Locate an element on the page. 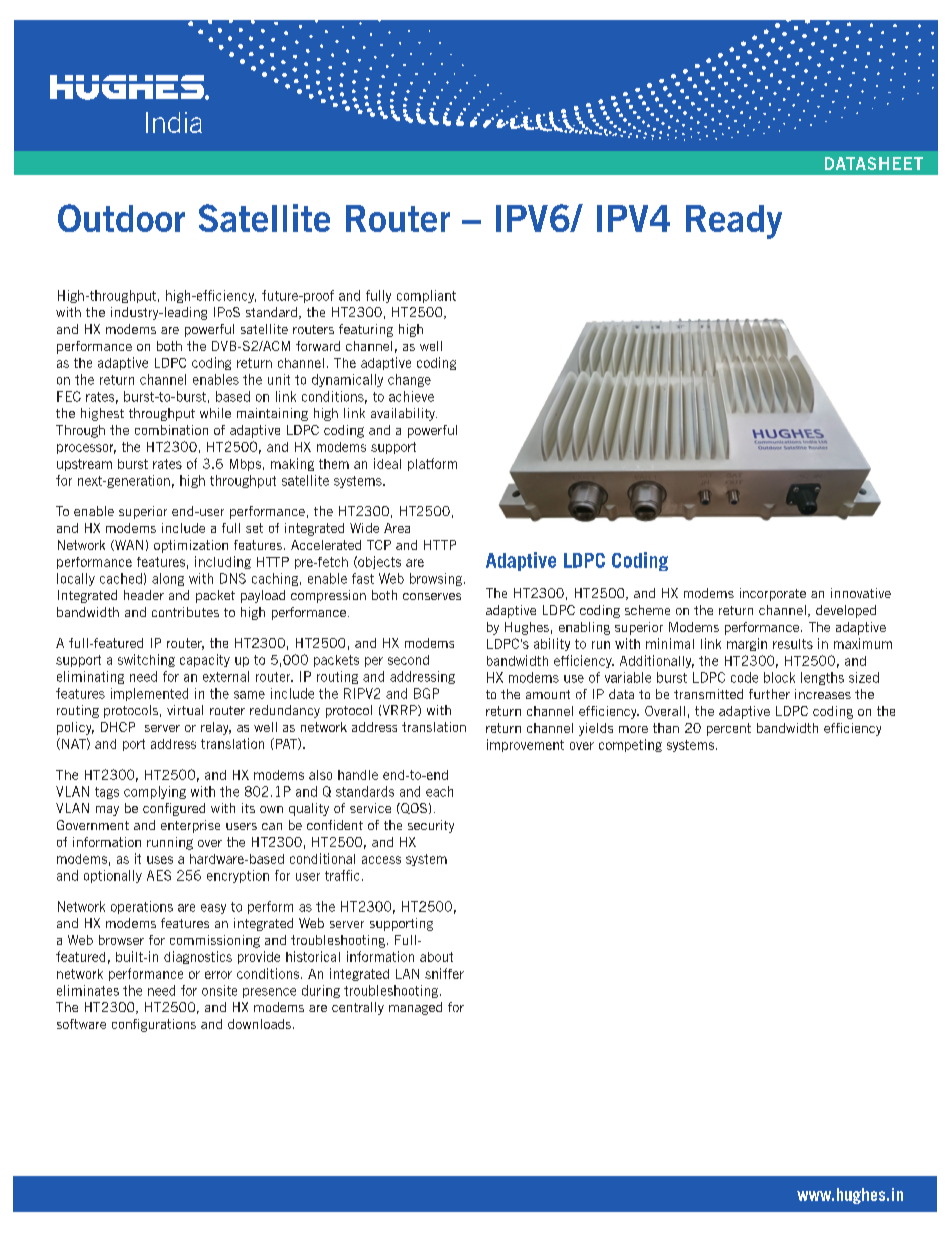 This image has width=952, height=1233. Outdoor is located at coordinates (121, 218).
